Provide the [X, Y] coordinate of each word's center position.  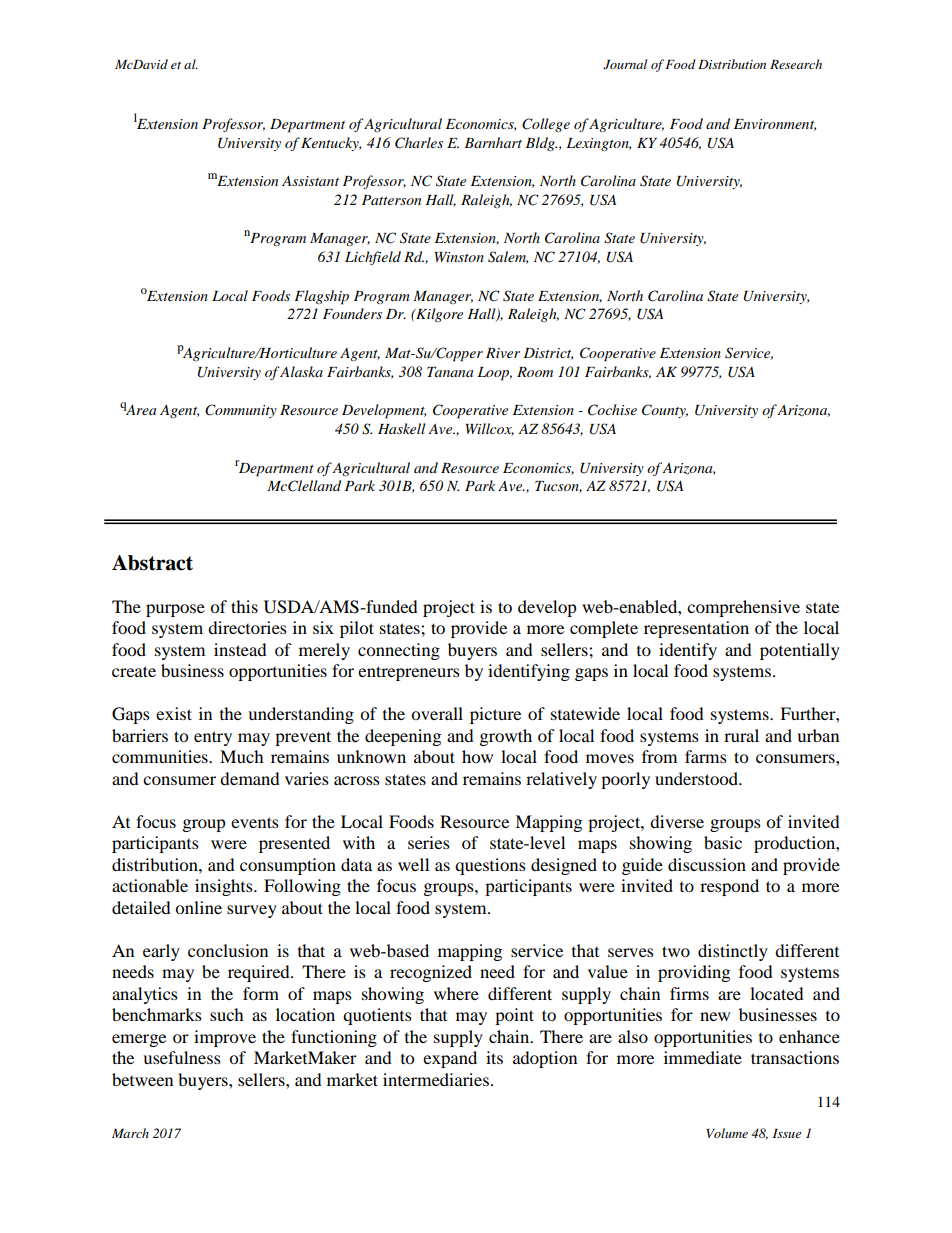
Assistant [310, 180]
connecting [399, 651]
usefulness [182, 1057]
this [244, 606]
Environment [775, 125]
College [546, 125]
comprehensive [743, 608]
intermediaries [436, 1079]
